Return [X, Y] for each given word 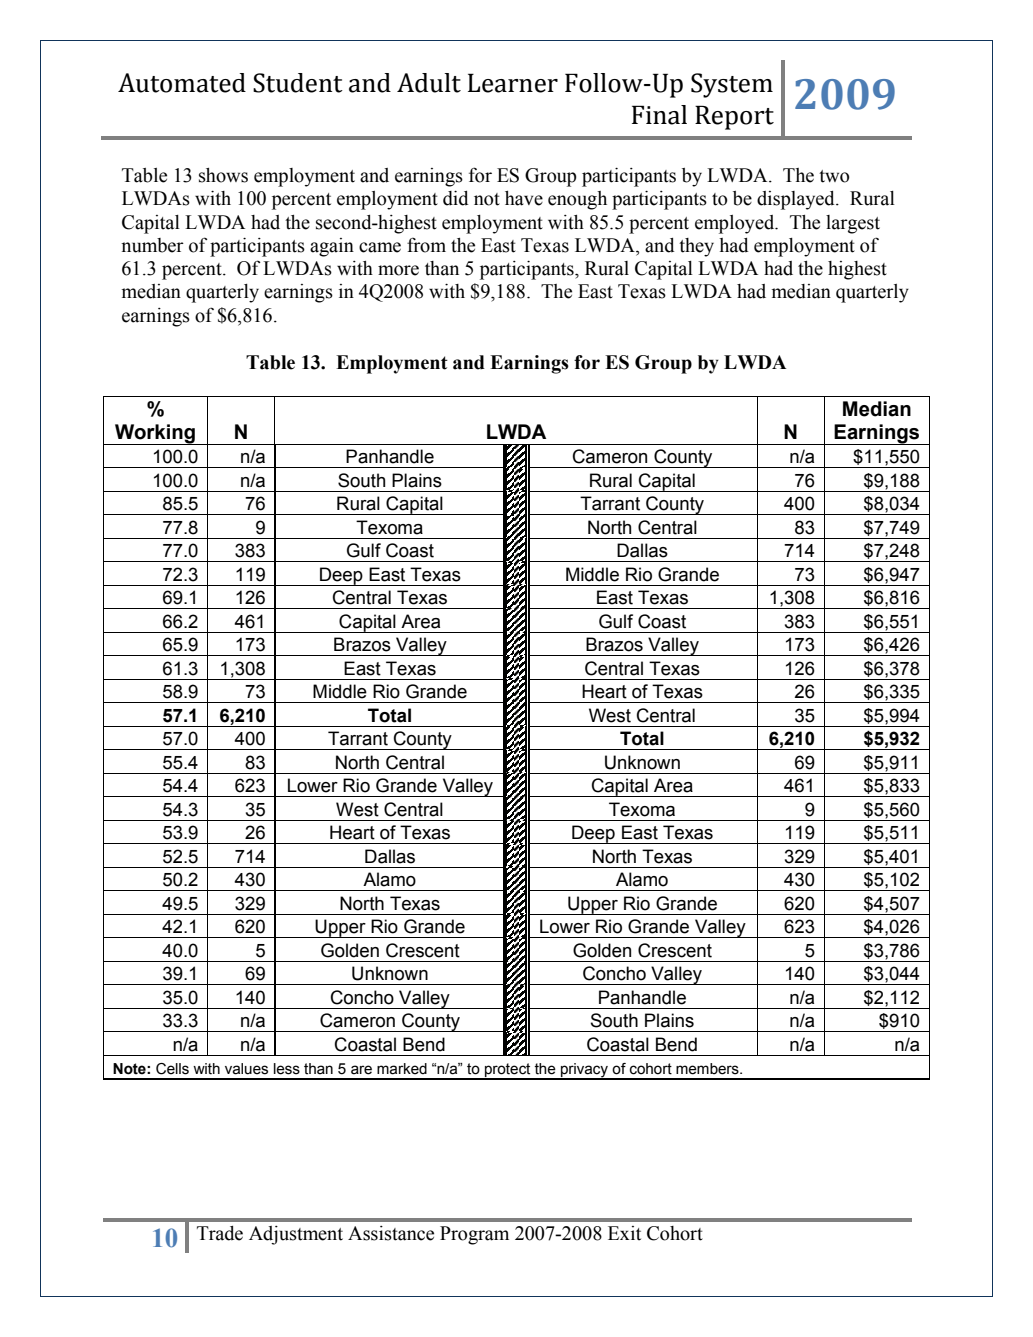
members [708, 1069]
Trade [220, 1233]
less [287, 1069]
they [696, 247]
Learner [513, 83]
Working [155, 434]
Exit [624, 1233]
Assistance [391, 1233]
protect [508, 1071]
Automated [182, 83]
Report [734, 117]
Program [474, 1235]
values [246, 1069]
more [398, 270]
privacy [585, 1071]
